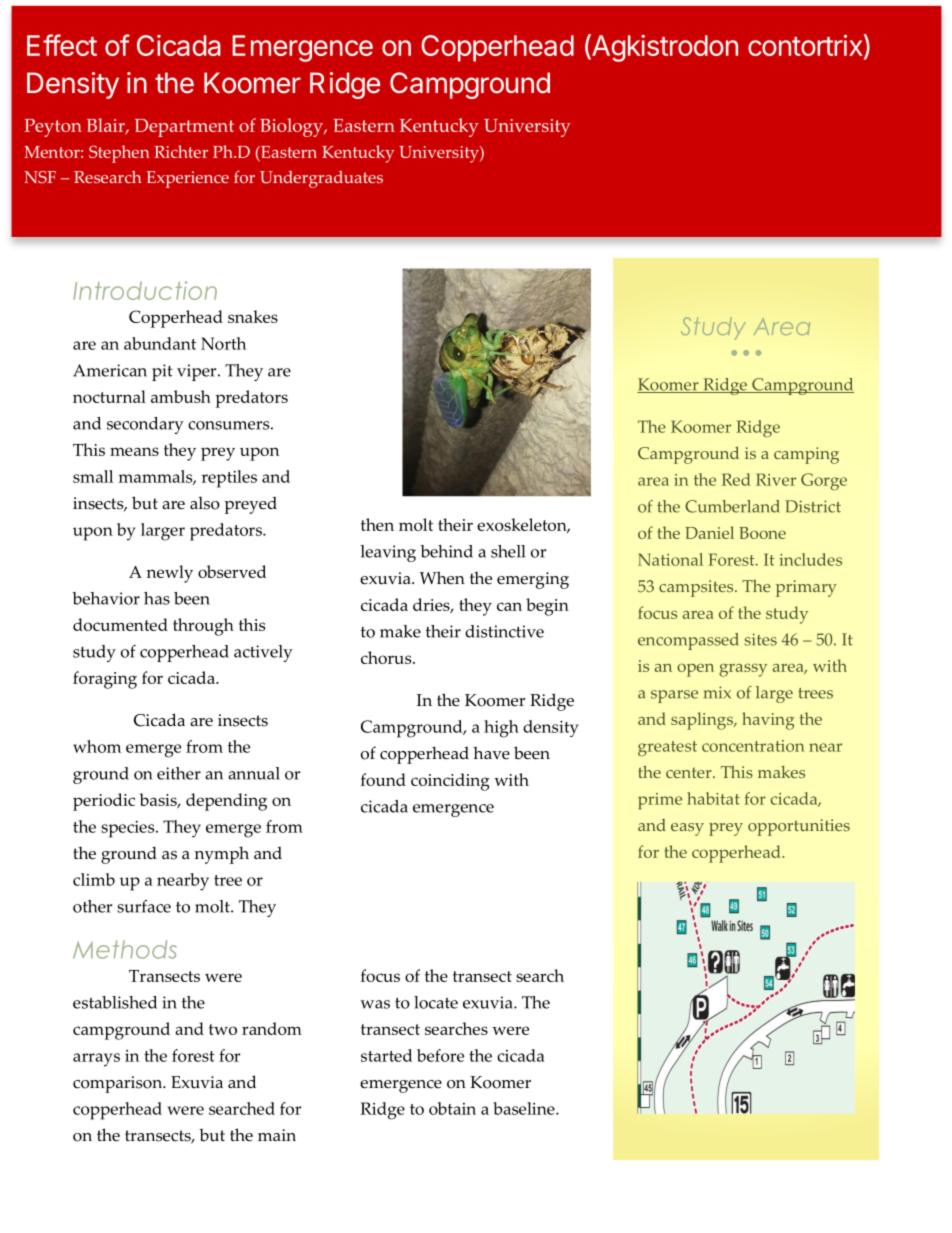 Image resolution: width=952 pixels, height=1233 pixels. I want to click on camping, so click(806, 455).
